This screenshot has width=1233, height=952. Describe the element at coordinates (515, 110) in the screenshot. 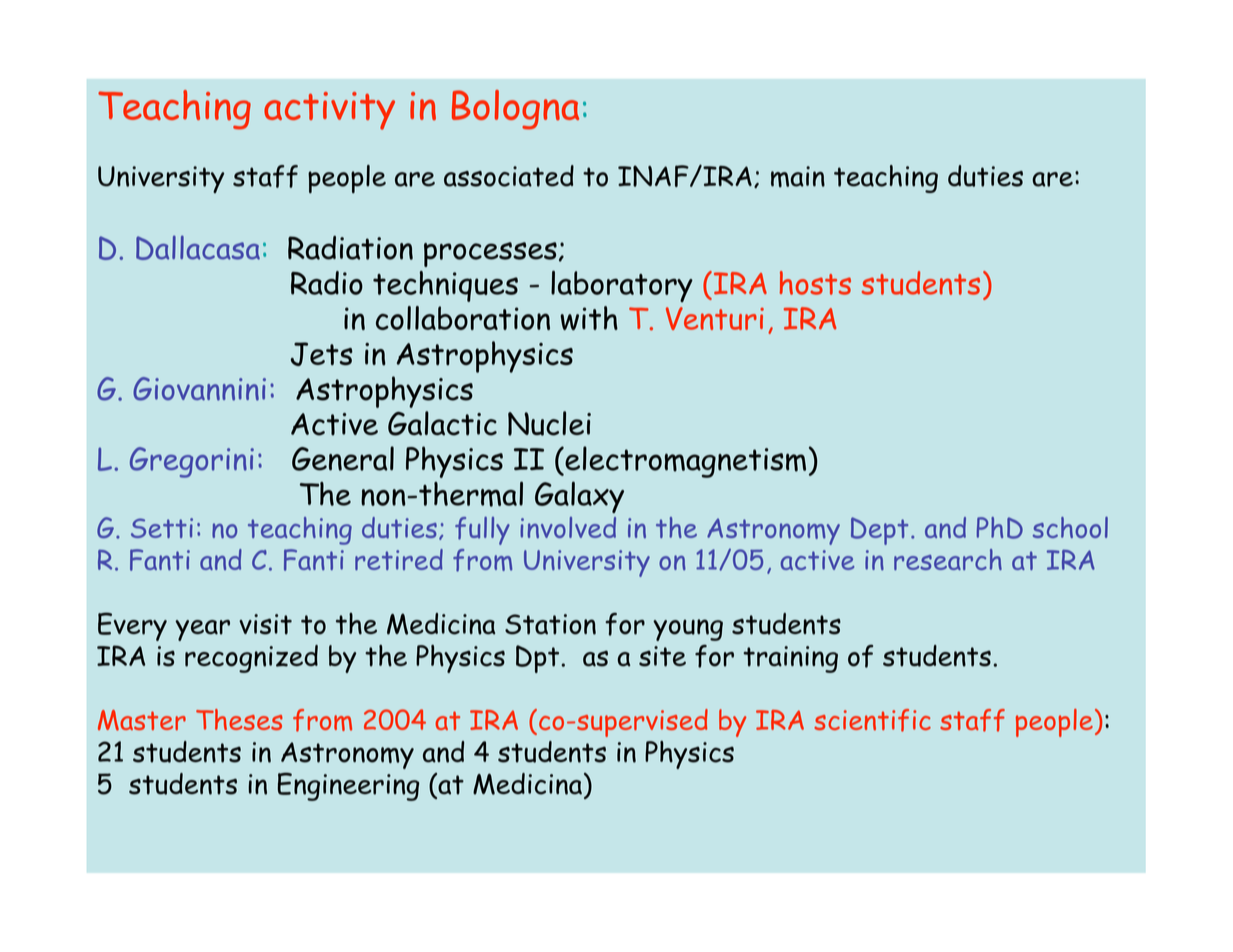

I see `Bologna` at that location.
